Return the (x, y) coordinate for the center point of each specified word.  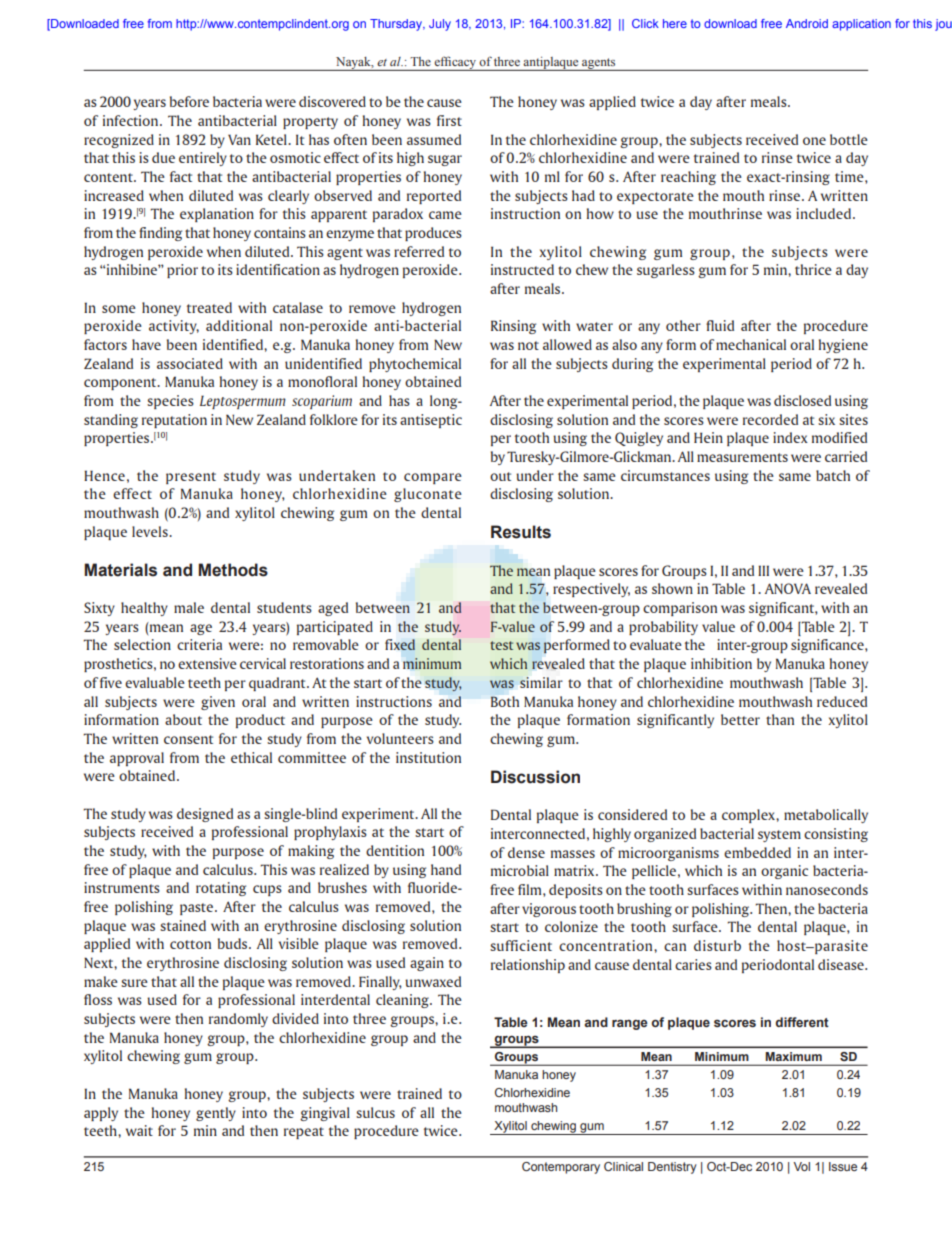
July (440, 25)
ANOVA (788, 588)
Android (807, 23)
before (189, 101)
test (501, 645)
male (189, 607)
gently (216, 1114)
